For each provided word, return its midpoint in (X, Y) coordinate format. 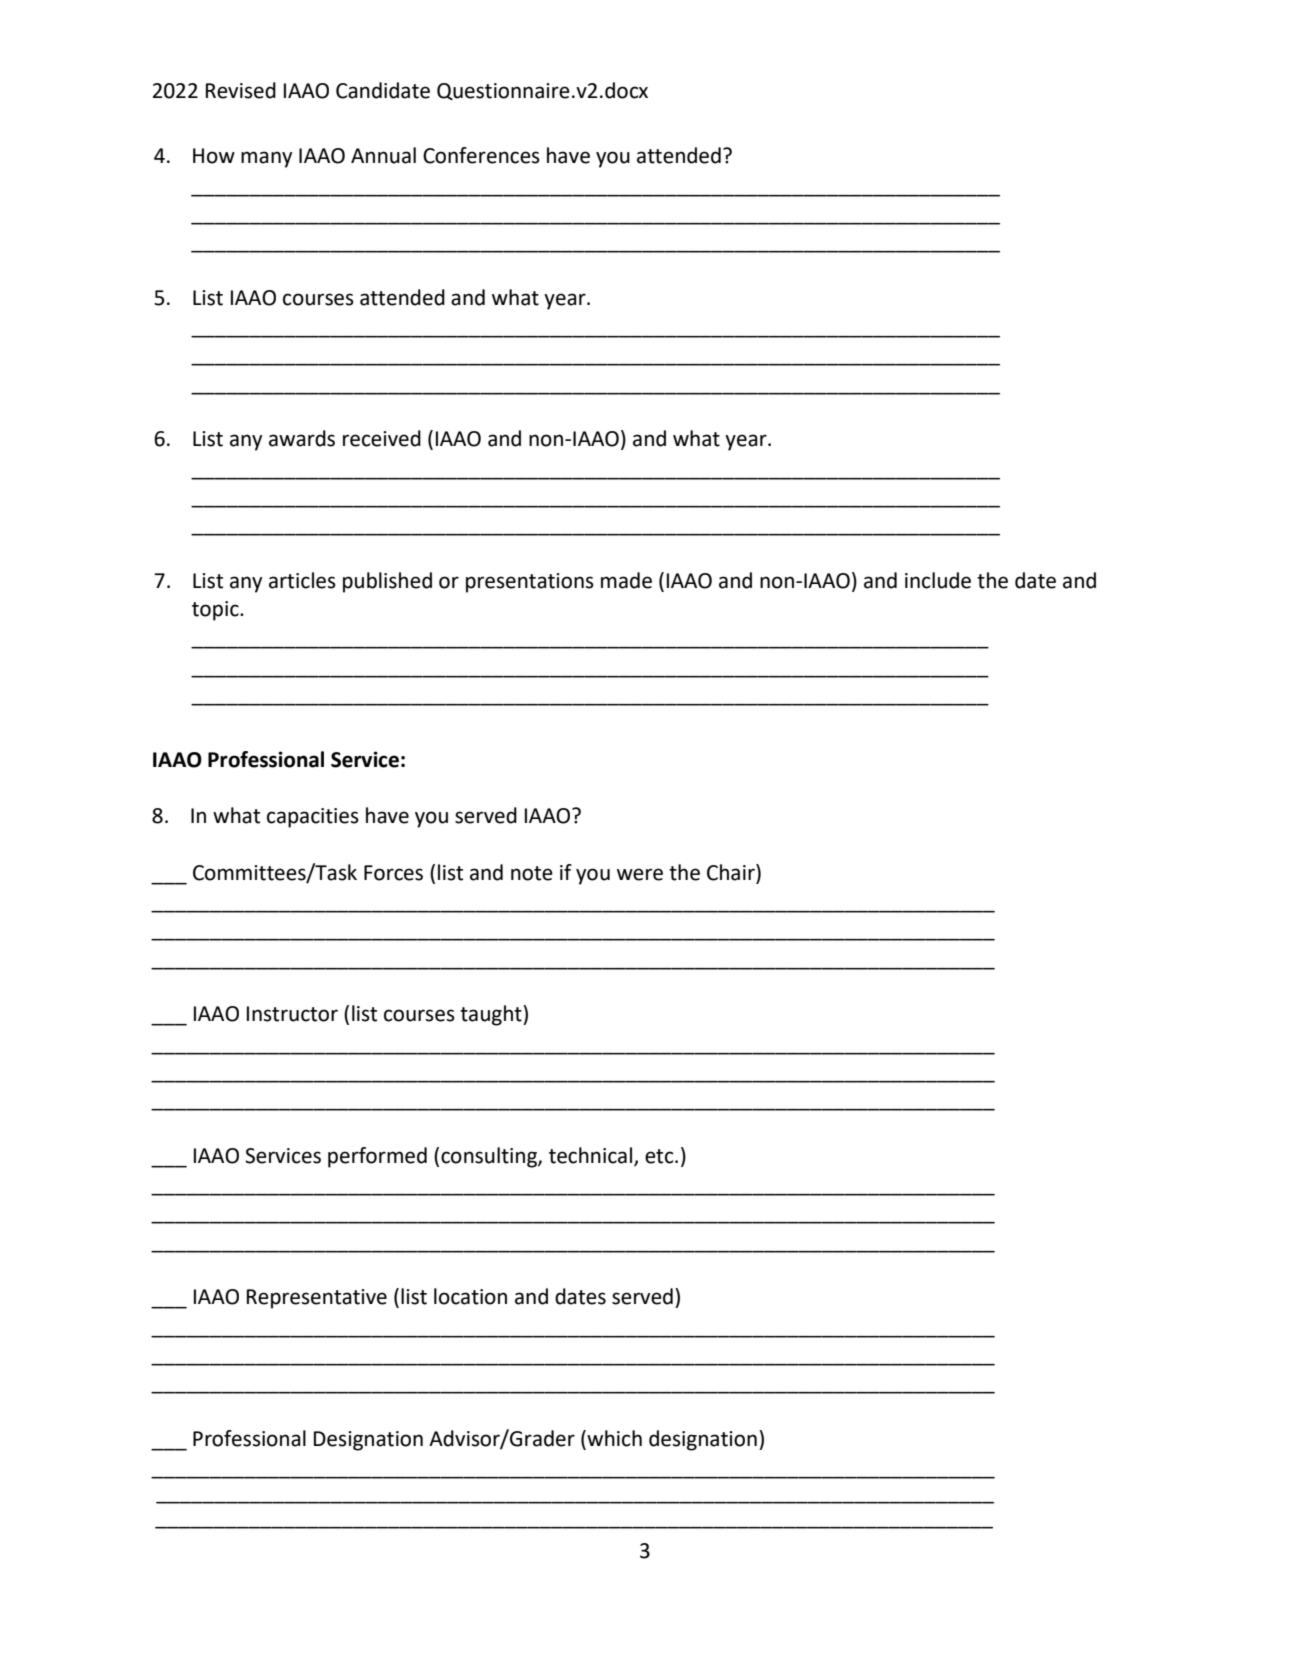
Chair (732, 872)
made (626, 580)
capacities (313, 818)
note (532, 873)
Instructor (292, 1014)
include (938, 580)
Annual (383, 155)
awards (302, 438)
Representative (317, 1299)
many (266, 159)
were (640, 874)
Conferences (481, 155)
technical (590, 1155)
